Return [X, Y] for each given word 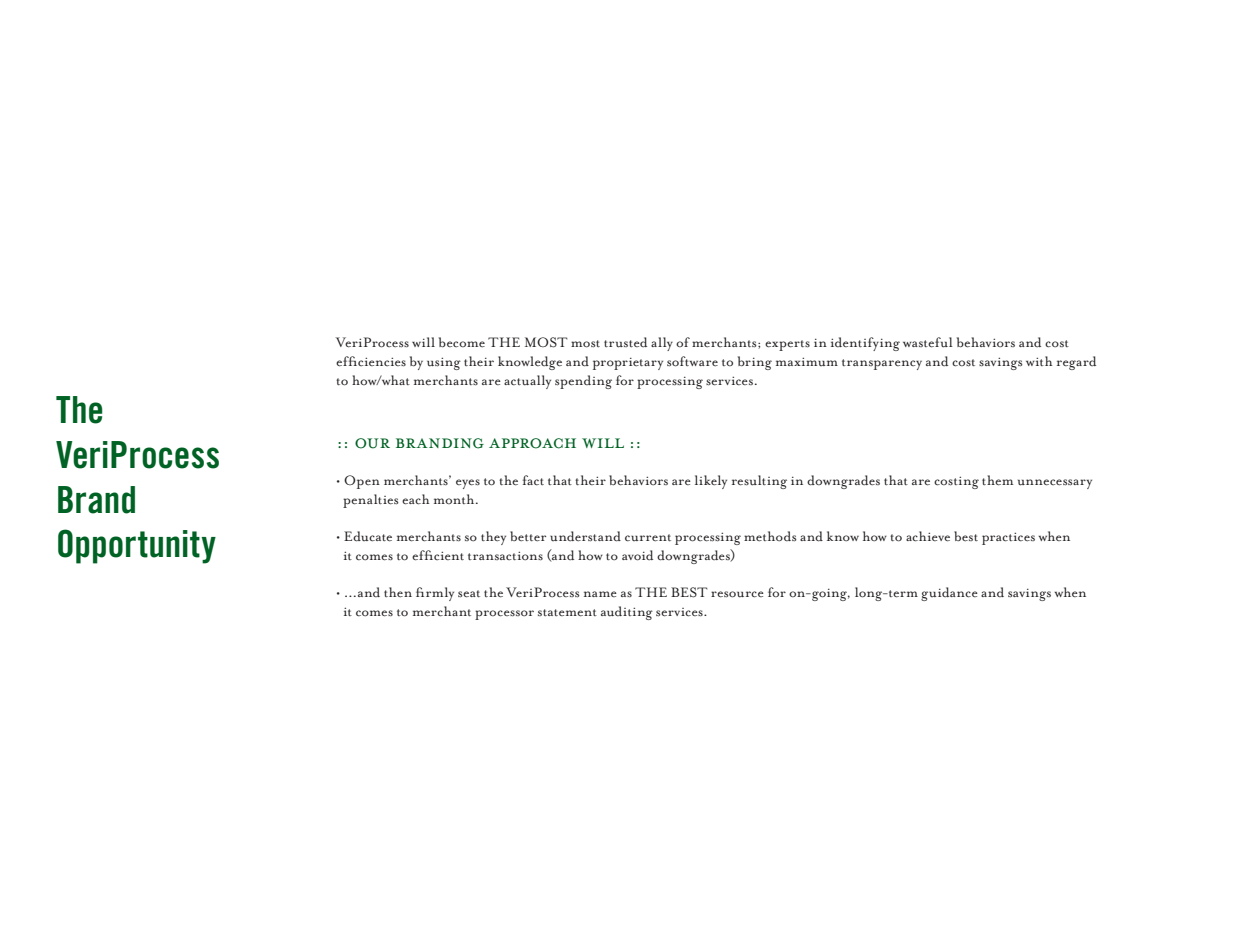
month [455, 499]
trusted [625, 342]
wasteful [928, 342]
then [398, 592]
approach [532, 443]
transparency [882, 364]
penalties [371, 501]
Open [362, 482]
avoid [637, 555]
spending [583, 382]
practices [1008, 538]
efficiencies [371, 361]
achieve [928, 536]
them [997, 480]
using [444, 363]
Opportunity [137, 546]
